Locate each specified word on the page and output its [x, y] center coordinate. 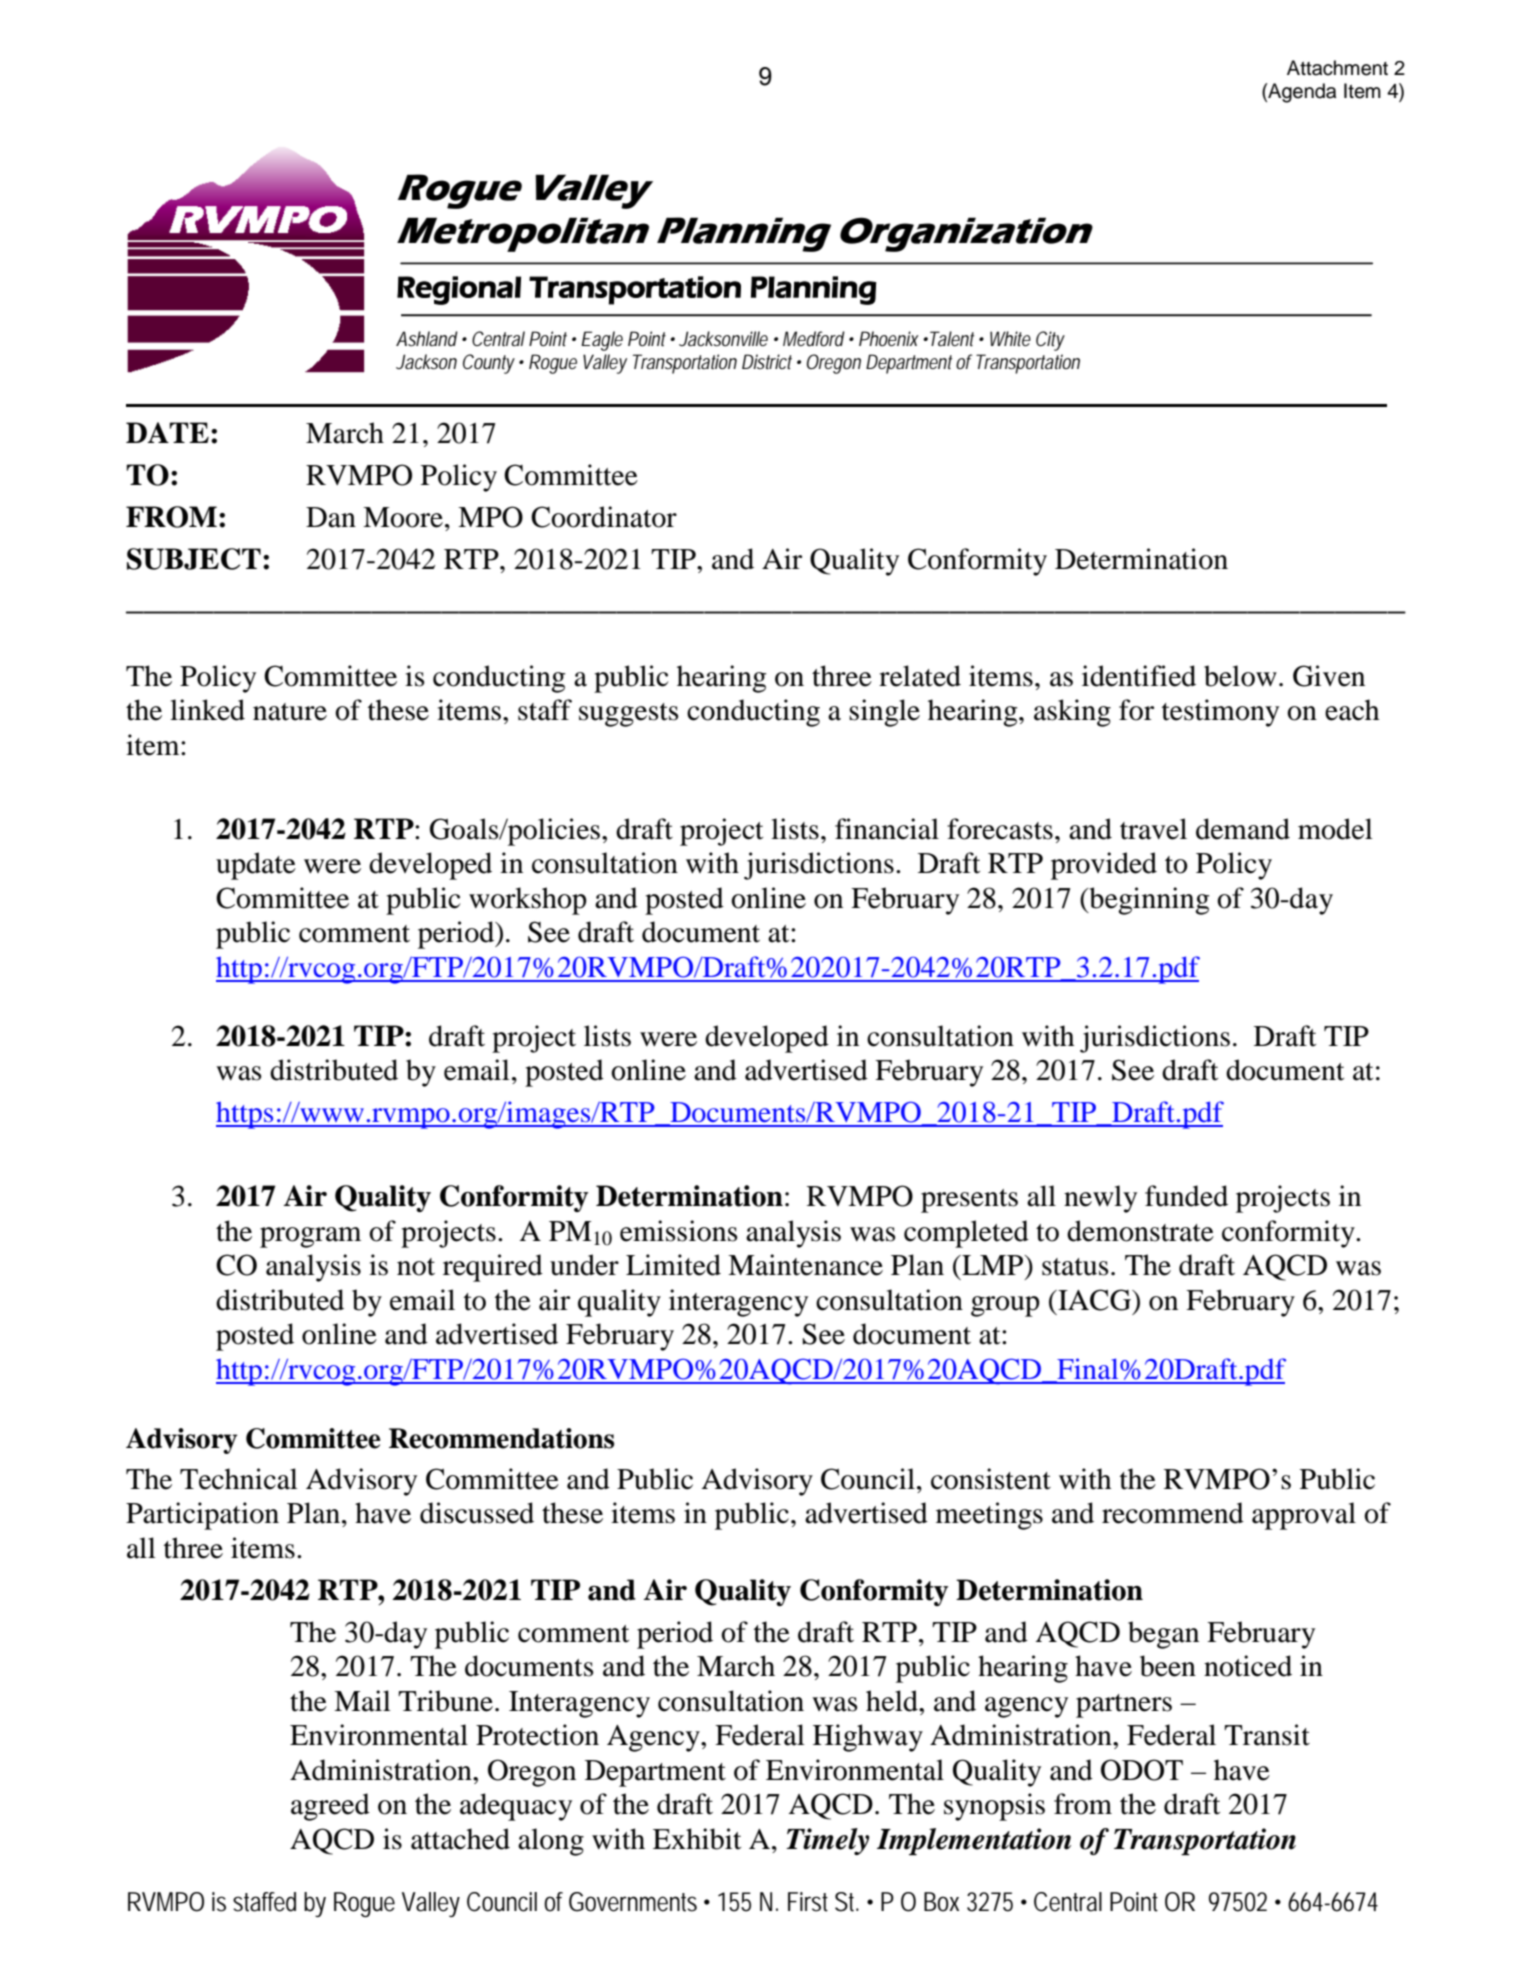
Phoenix [889, 338]
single [884, 713]
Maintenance [805, 1265]
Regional [459, 290]
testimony [1220, 713]
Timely [827, 1841]
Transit [1267, 1735]
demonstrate [1140, 1231]
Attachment [1337, 68]
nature [290, 712]
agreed [330, 1807]
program [310, 1237]
